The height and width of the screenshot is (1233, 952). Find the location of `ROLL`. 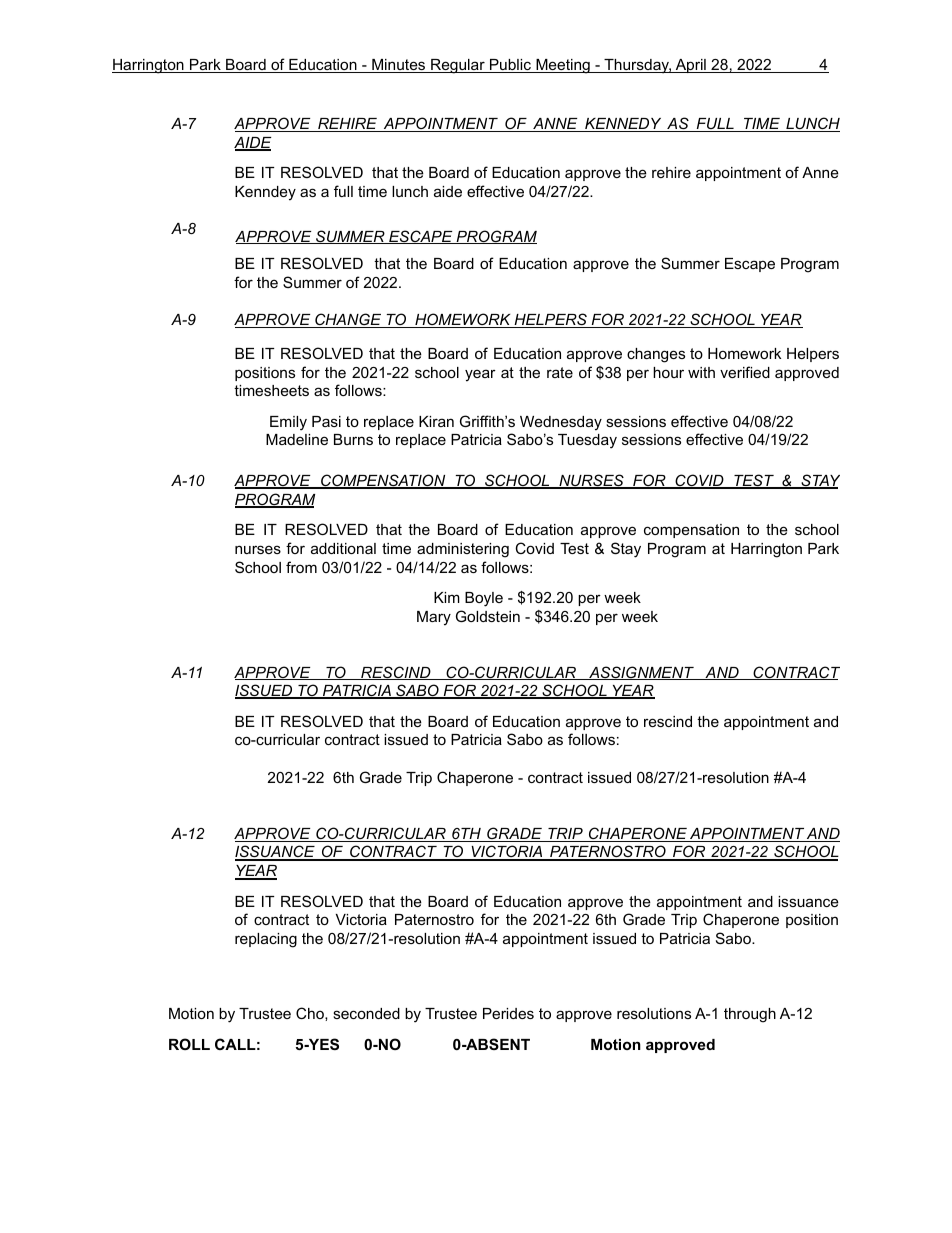

ROLL is located at coordinates (189, 1044).
